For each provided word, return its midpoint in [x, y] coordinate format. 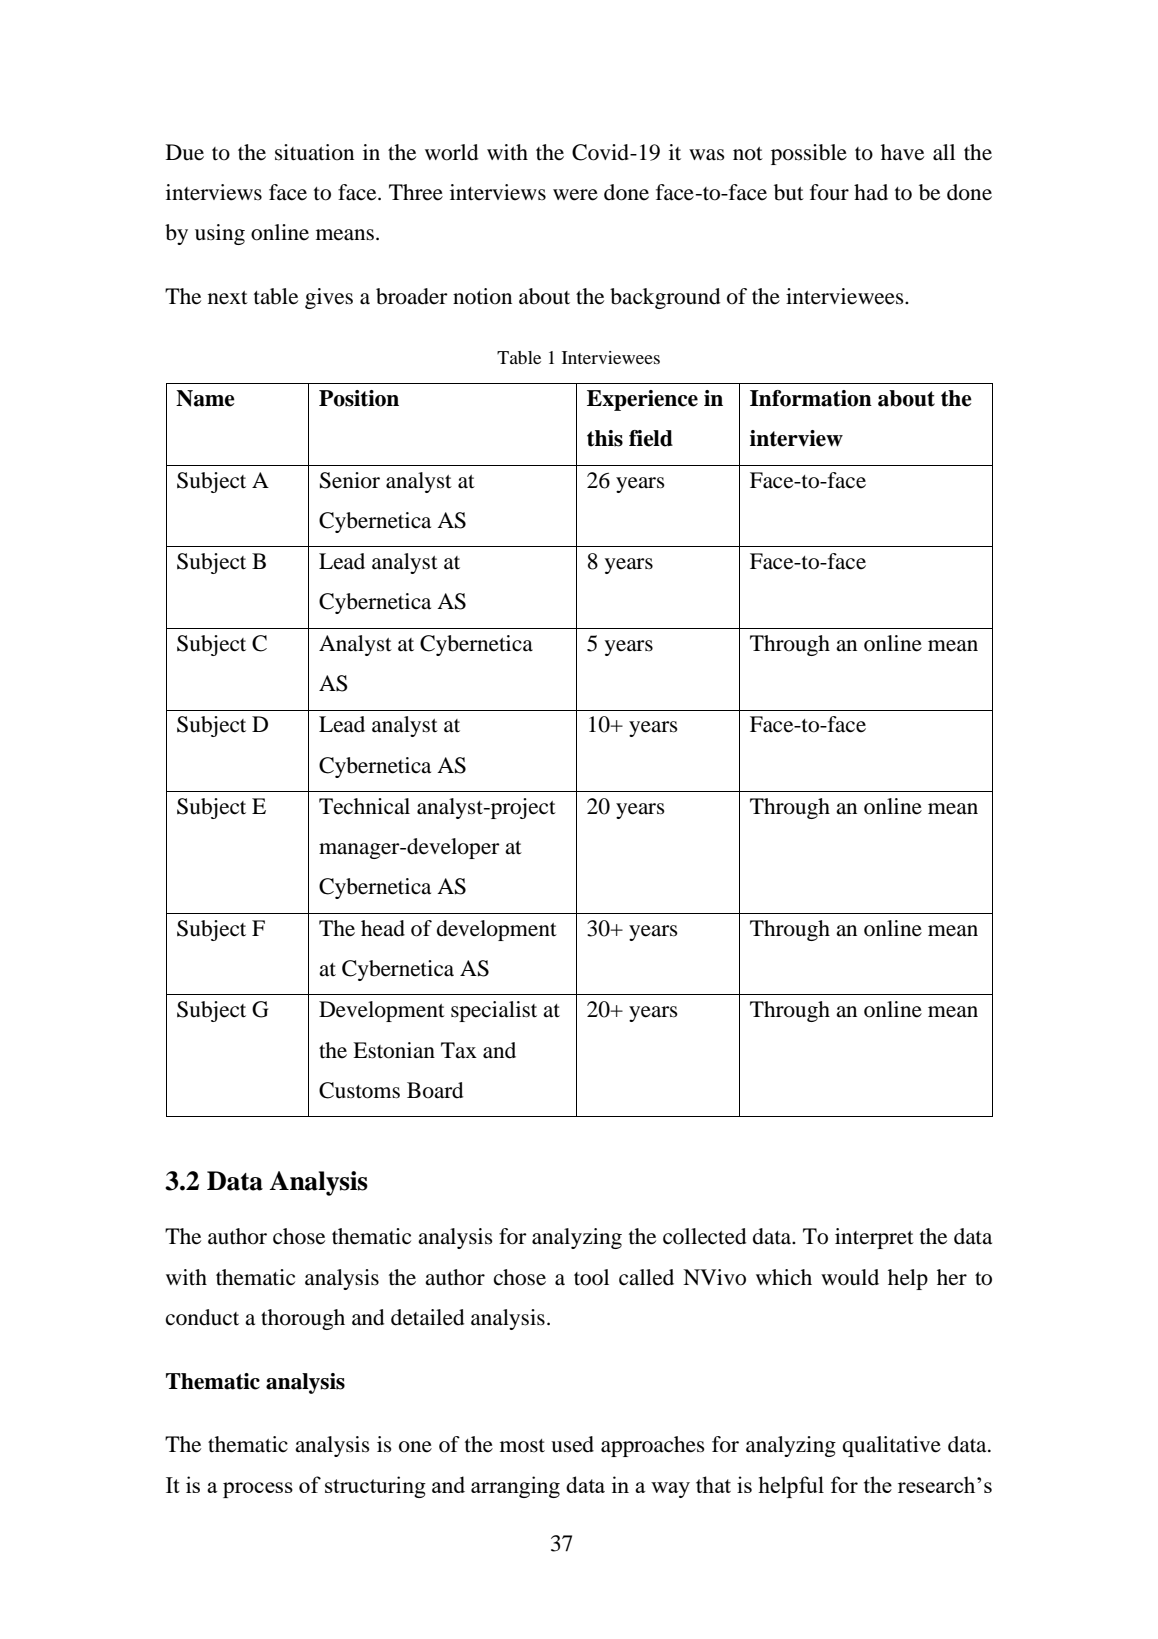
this [605, 438]
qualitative [891, 1446]
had [871, 192]
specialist [494, 1011]
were [575, 195]
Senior [350, 480]
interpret [874, 1238]
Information [811, 398]
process [258, 1490]
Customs [359, 1090]
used [572, 1444]
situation [314, 152]
